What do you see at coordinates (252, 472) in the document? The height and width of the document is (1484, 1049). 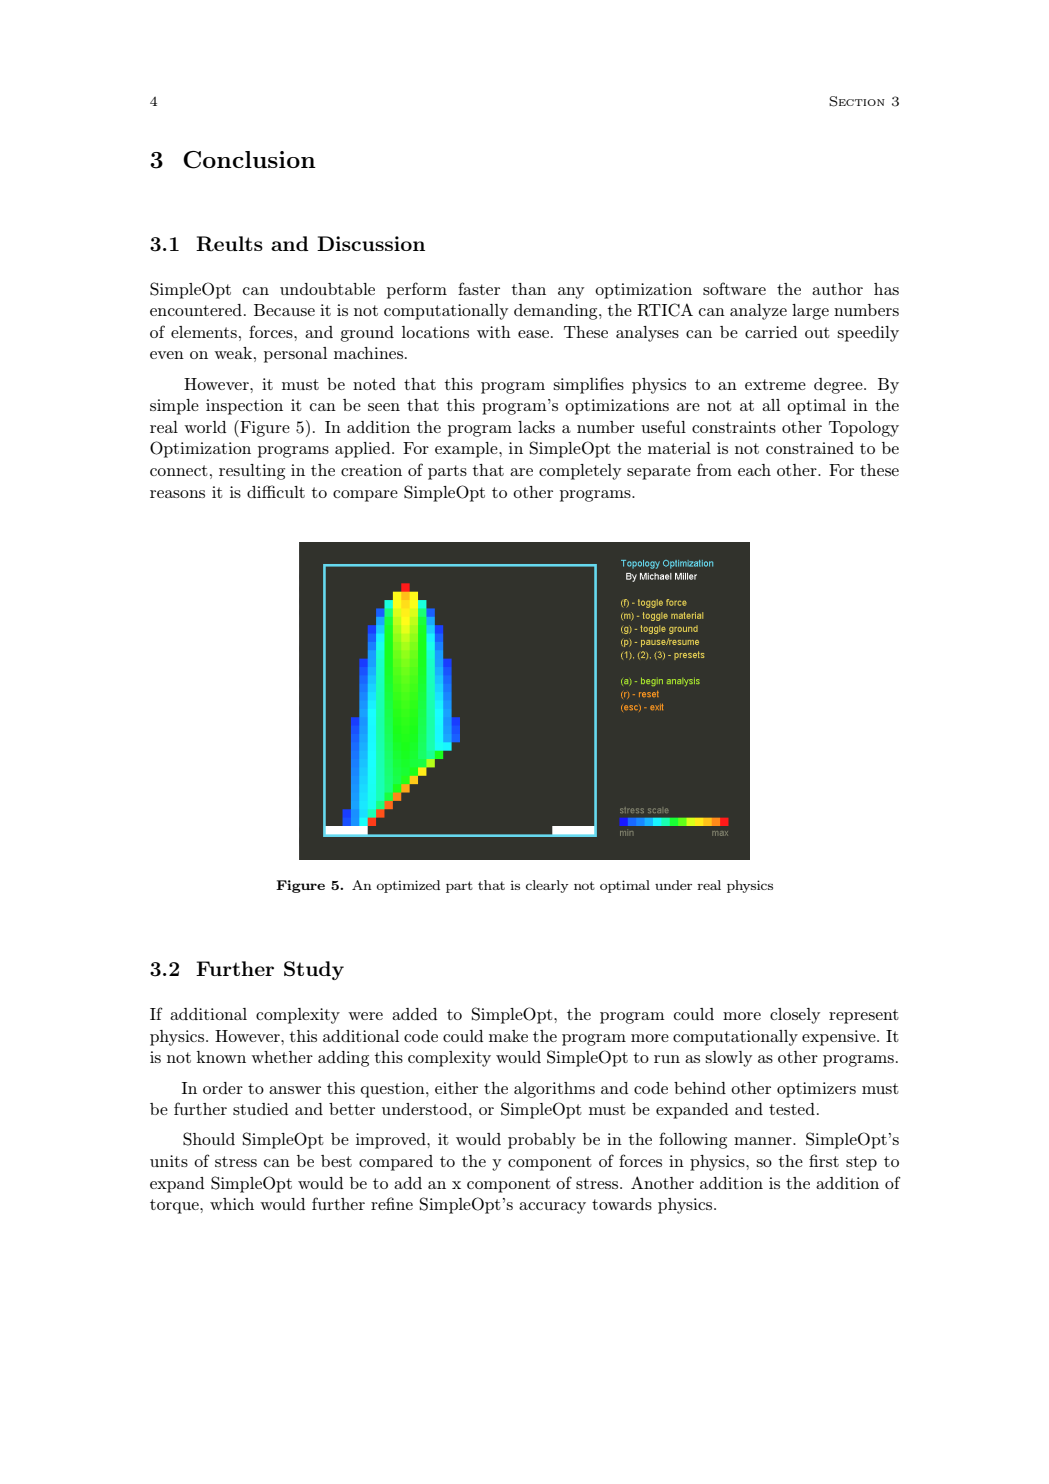 I see `resulting` at bounding box center [252, 472].
